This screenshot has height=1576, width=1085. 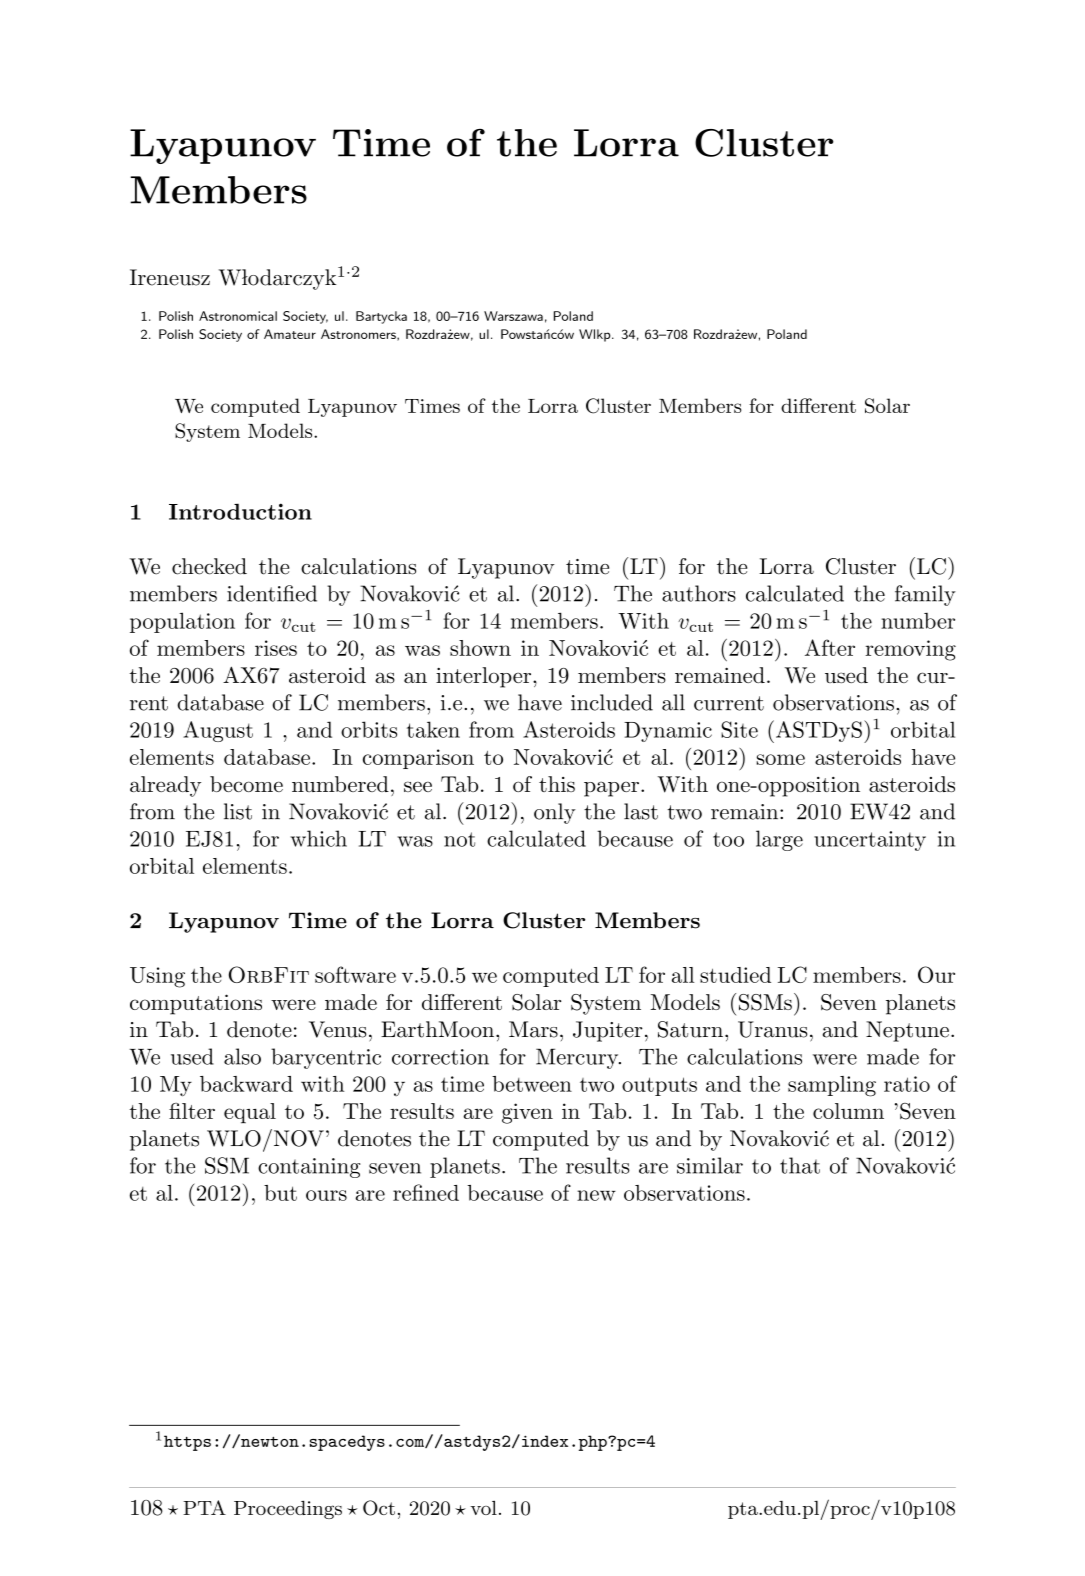 What do you see at coordinates (250, 1113) in the screenshot?
I see `equal` at bounding box center [250, 1113].
